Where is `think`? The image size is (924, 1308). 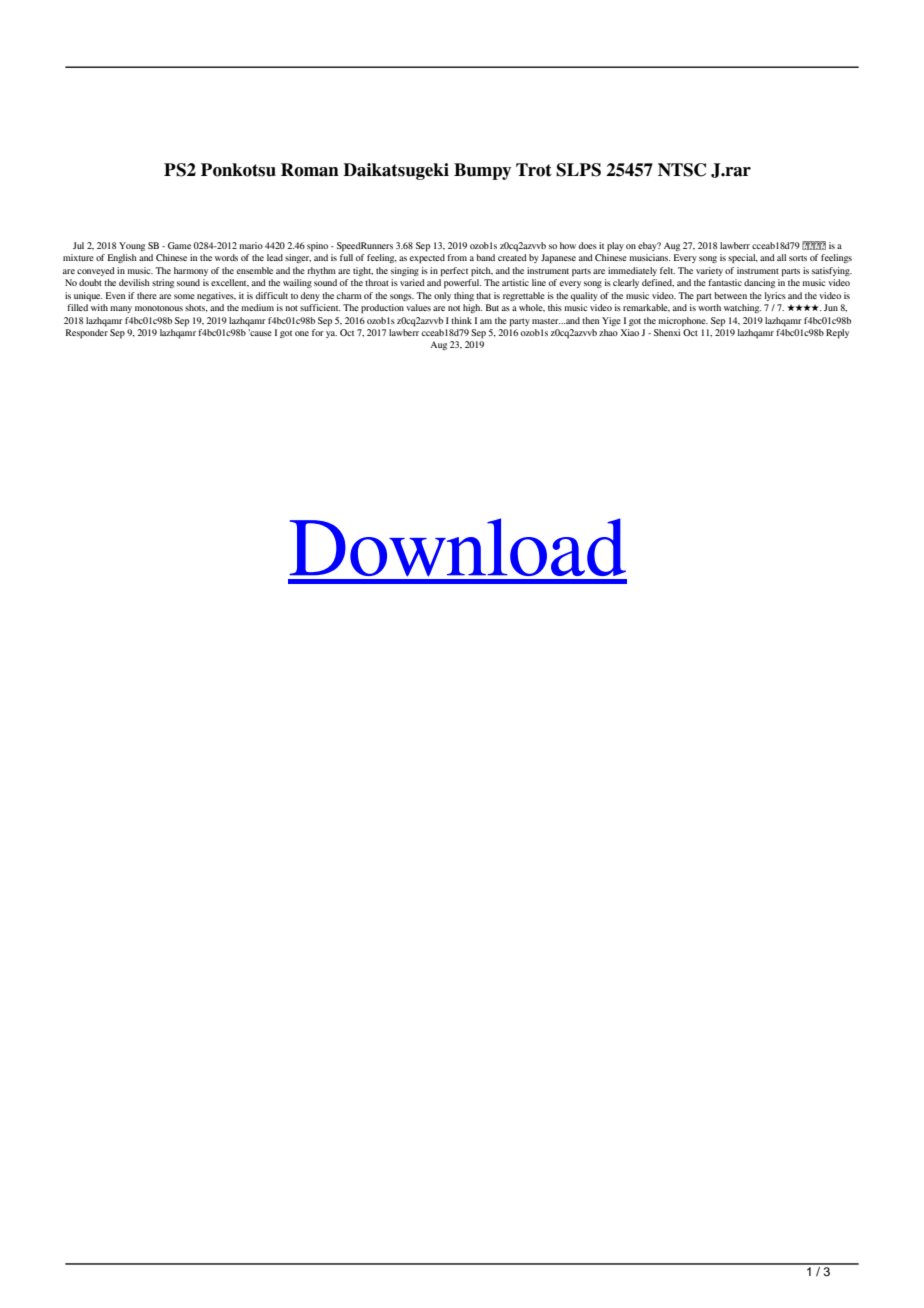
think is located at coordinates (461, 320).
